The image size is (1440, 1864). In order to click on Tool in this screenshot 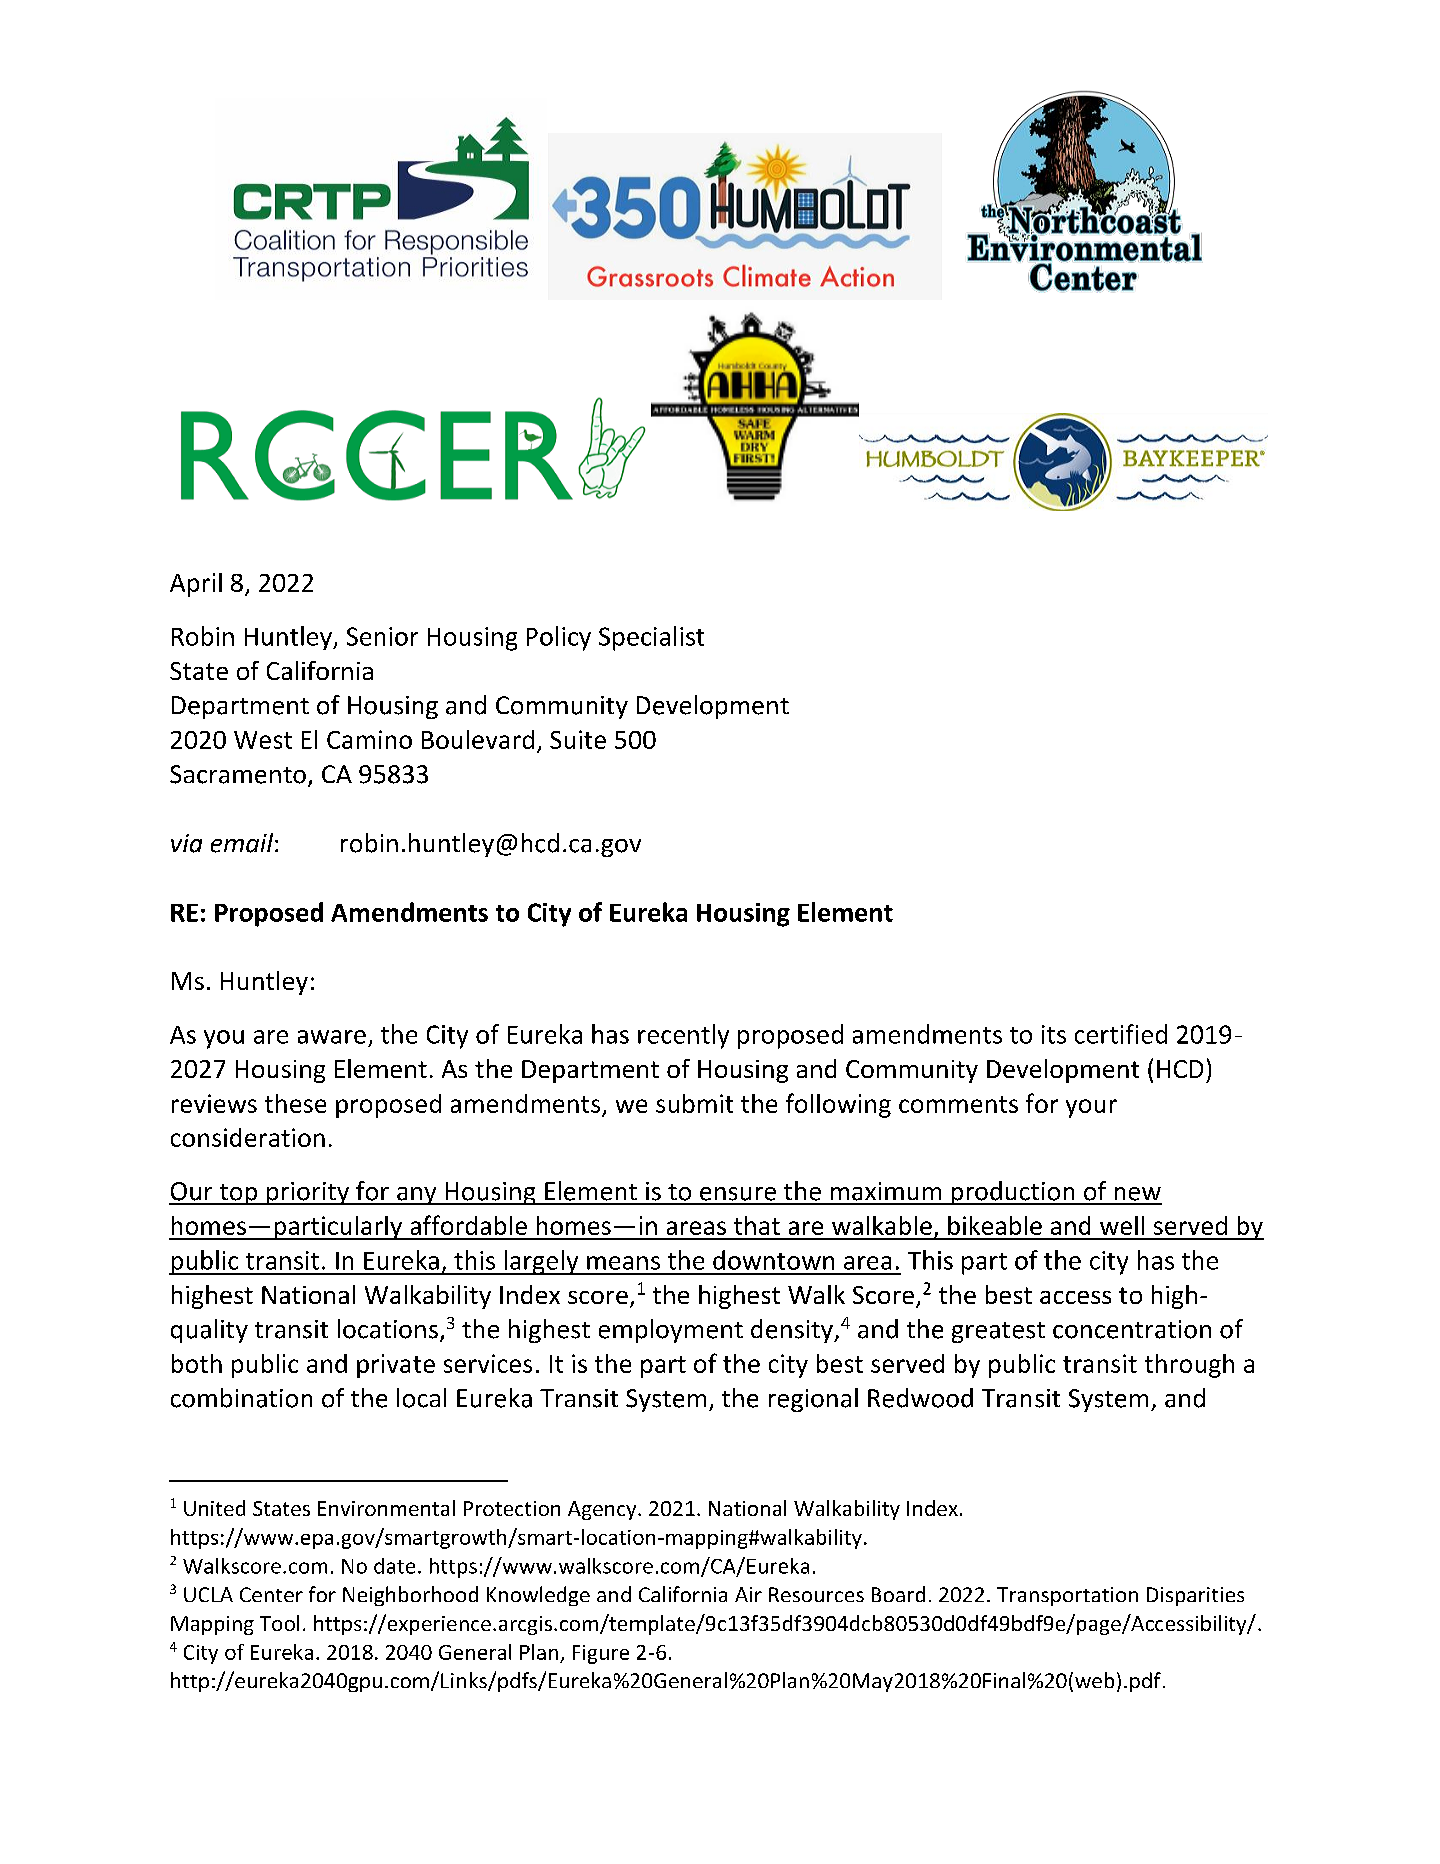, I will do `click(279, 1623)`.
